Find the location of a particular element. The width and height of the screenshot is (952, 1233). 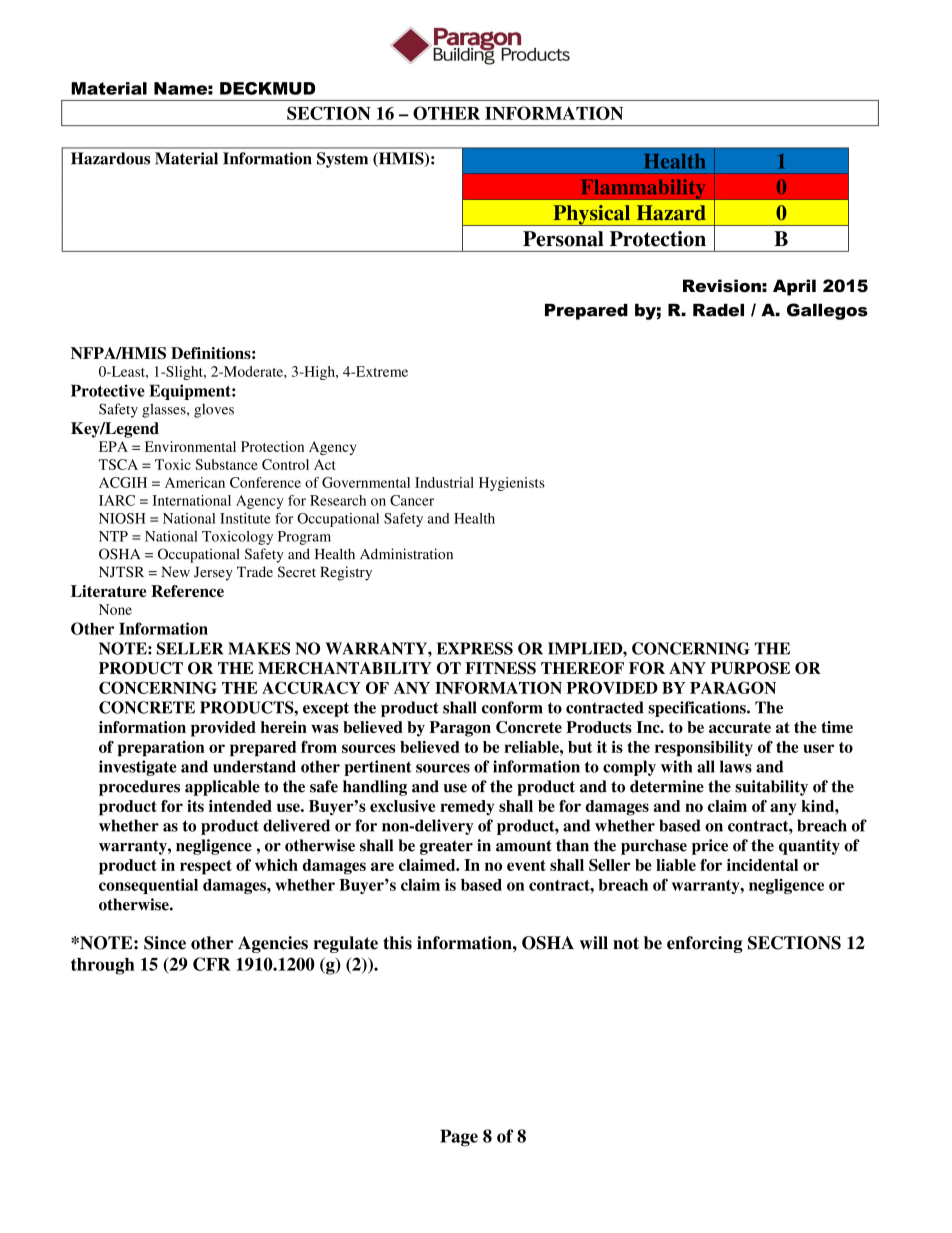

PURPOSE is located at coordinates (750, 668).
